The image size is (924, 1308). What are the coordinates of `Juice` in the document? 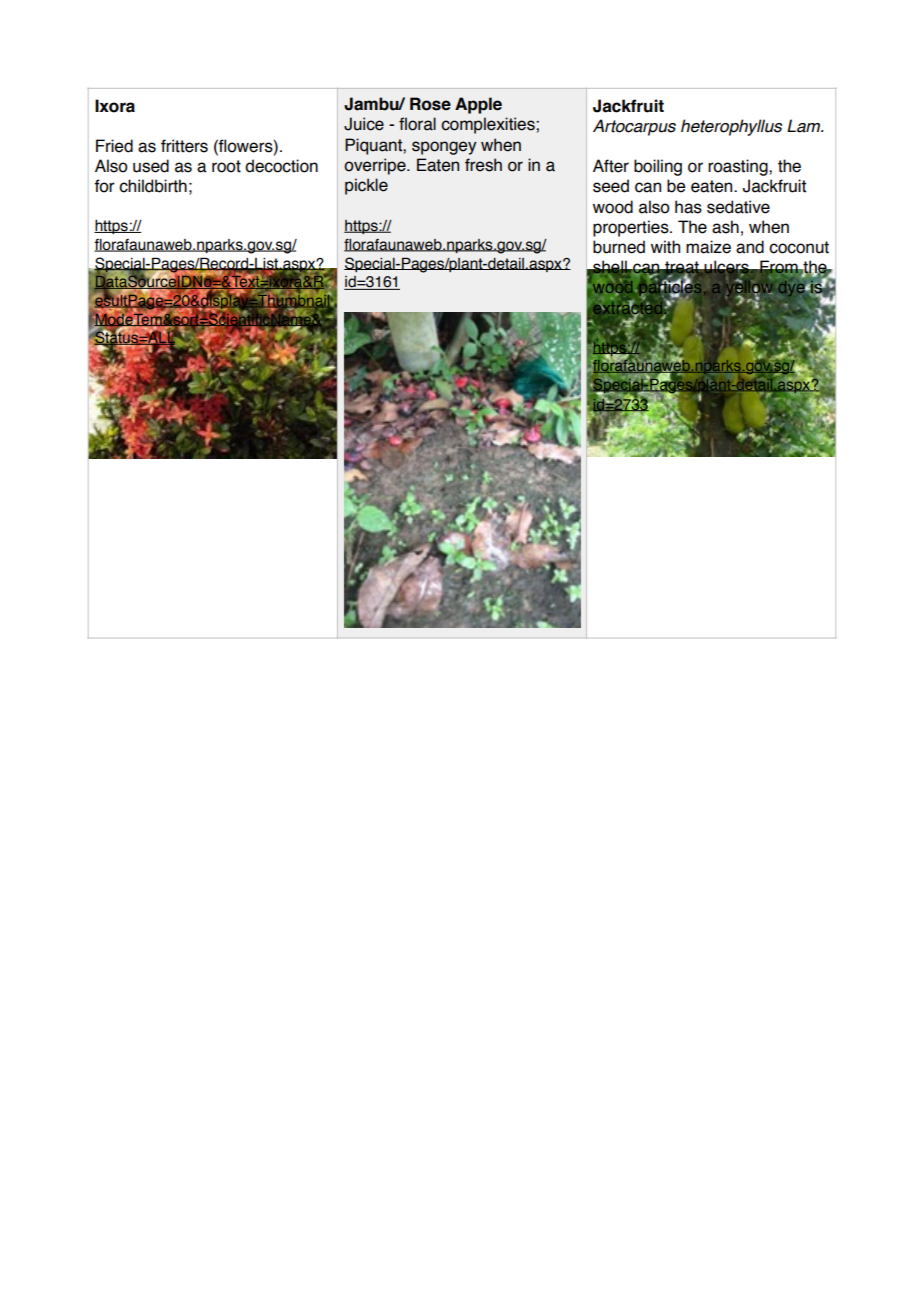 It's located at (364, 124).
